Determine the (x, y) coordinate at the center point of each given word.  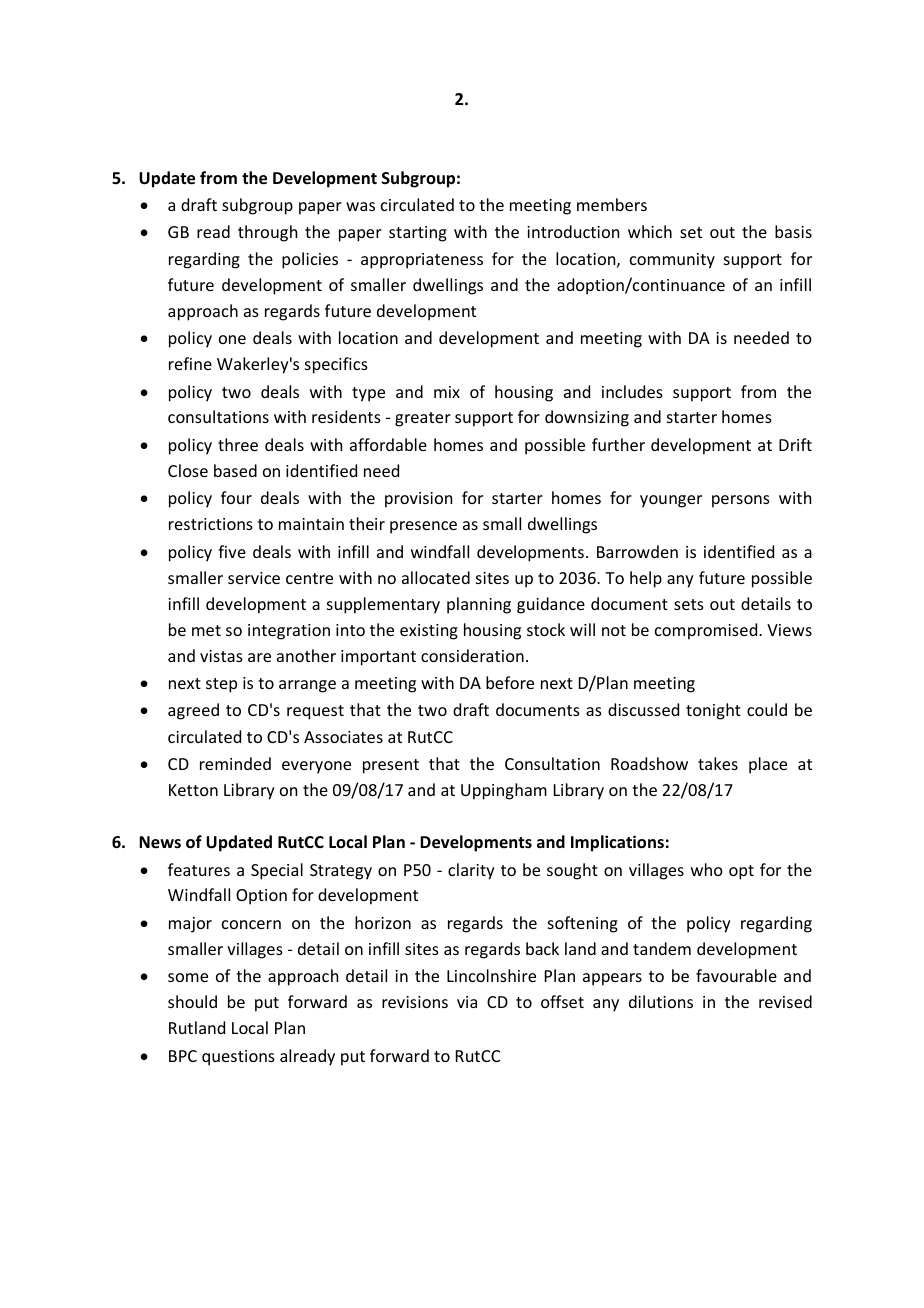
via (467, 1002)
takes (718, 763)
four (236, 497)
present (391, 766)
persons (741, 501)
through (267, 233)
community (672, 261)
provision (418, 500)
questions (238, 1058)
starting (418, 234)
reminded (235, 763)
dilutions (661, 1001)
